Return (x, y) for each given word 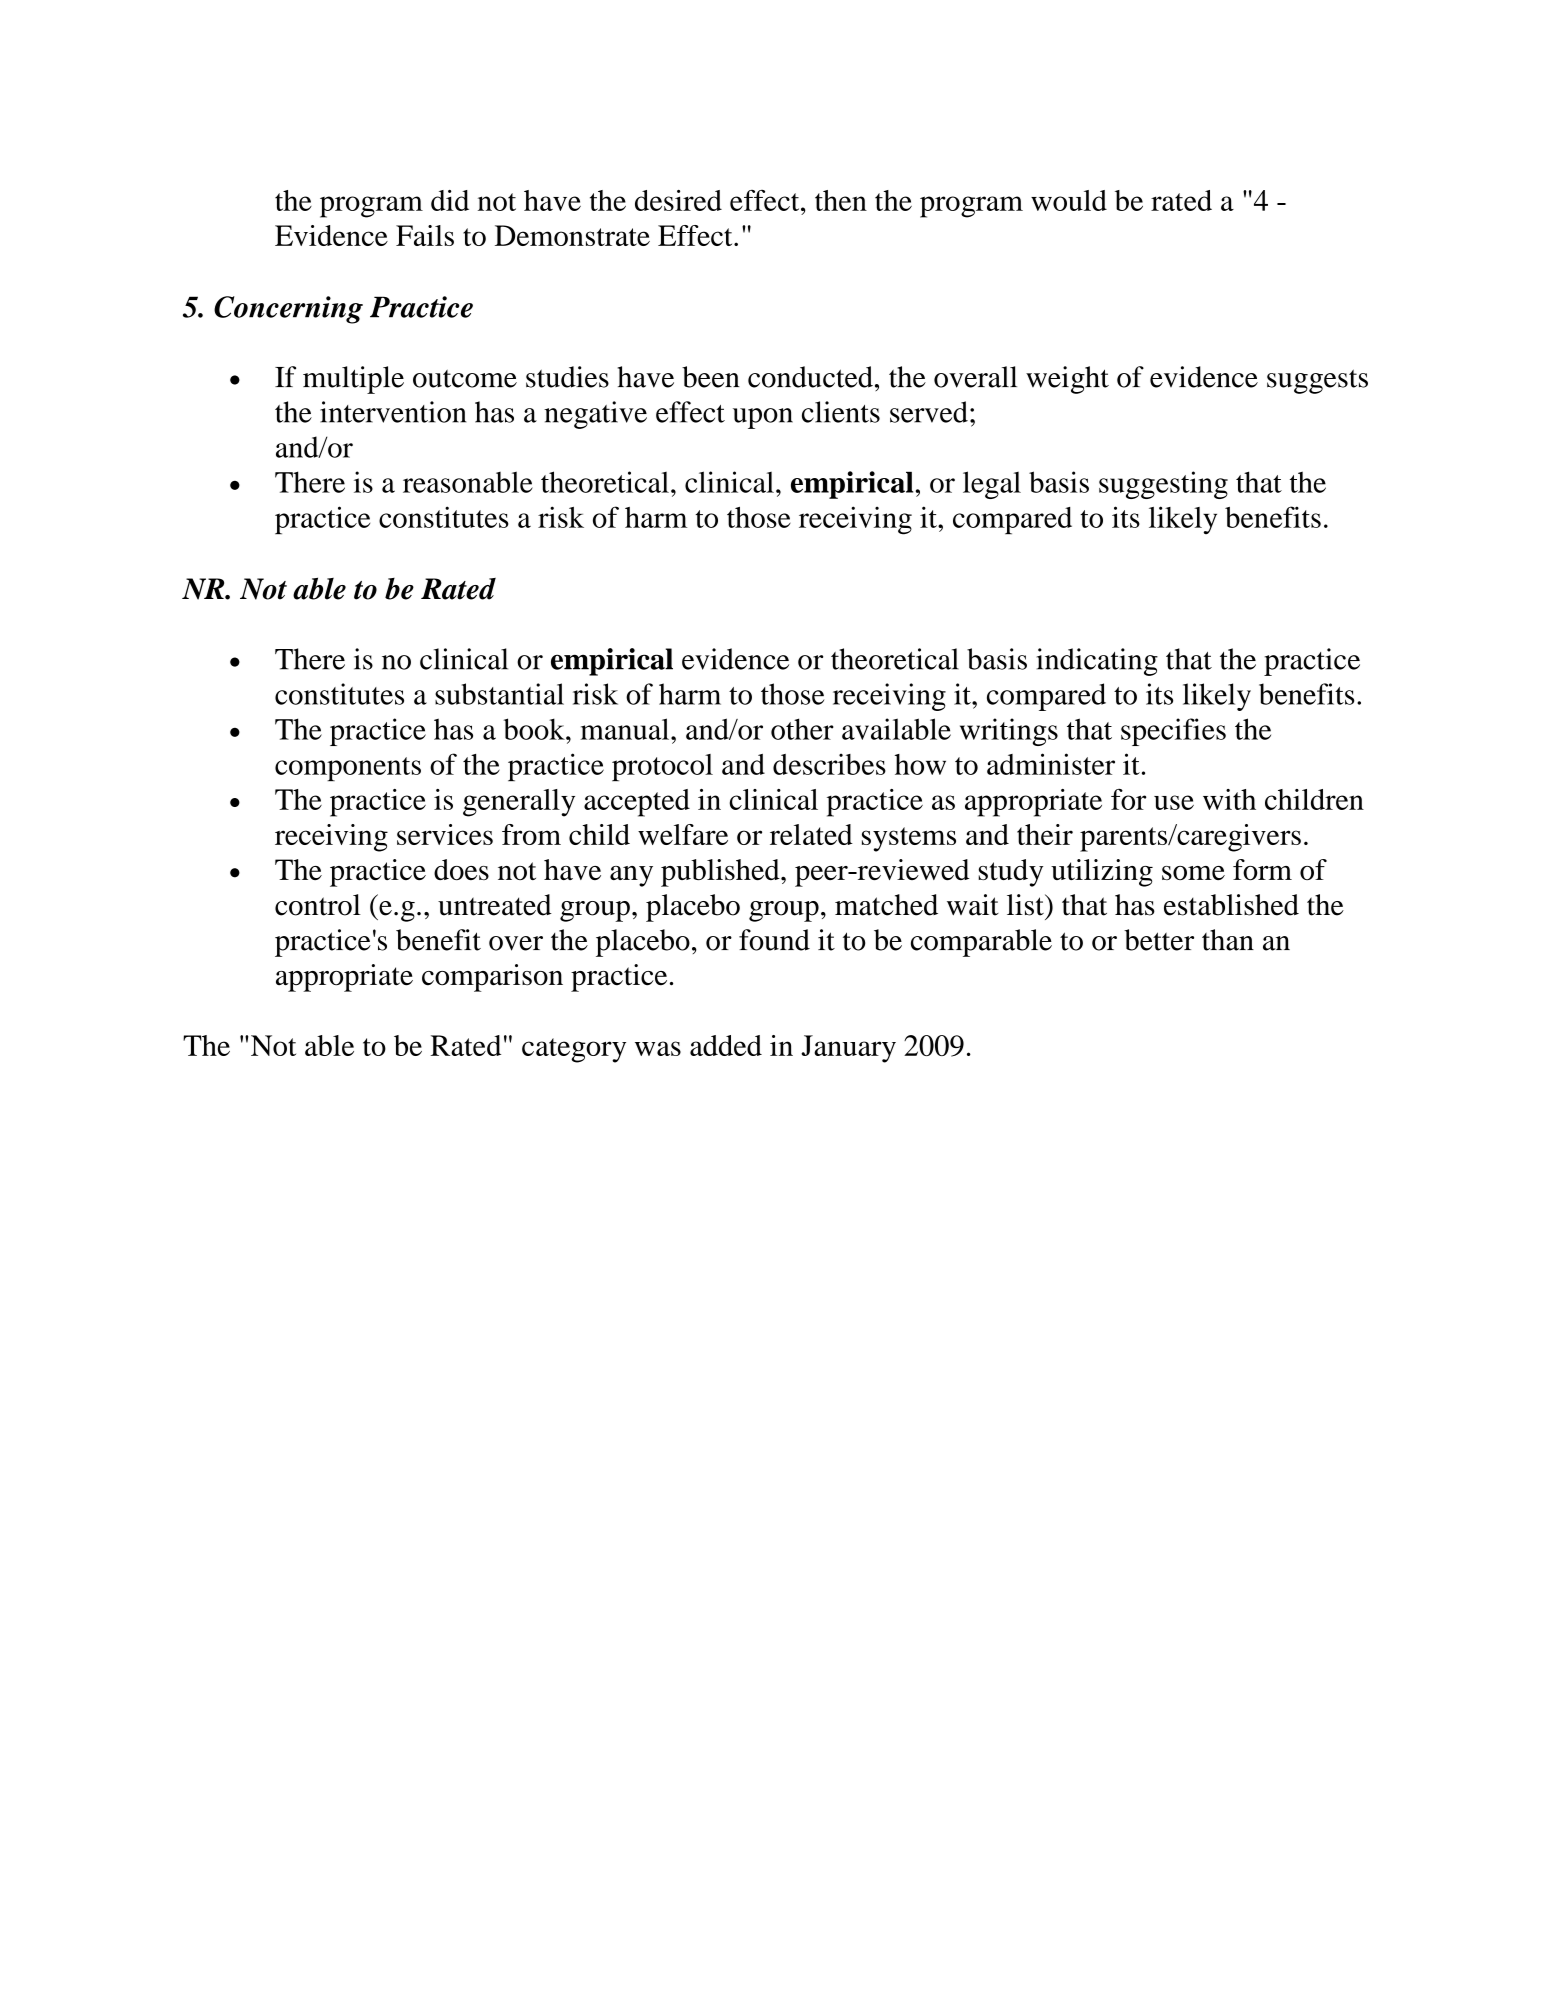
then (841, 200)
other (802, 729)
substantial (499, 694)
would (1069, 200)
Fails (425, 235)
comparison (492, 978)
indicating (1097, 662)
